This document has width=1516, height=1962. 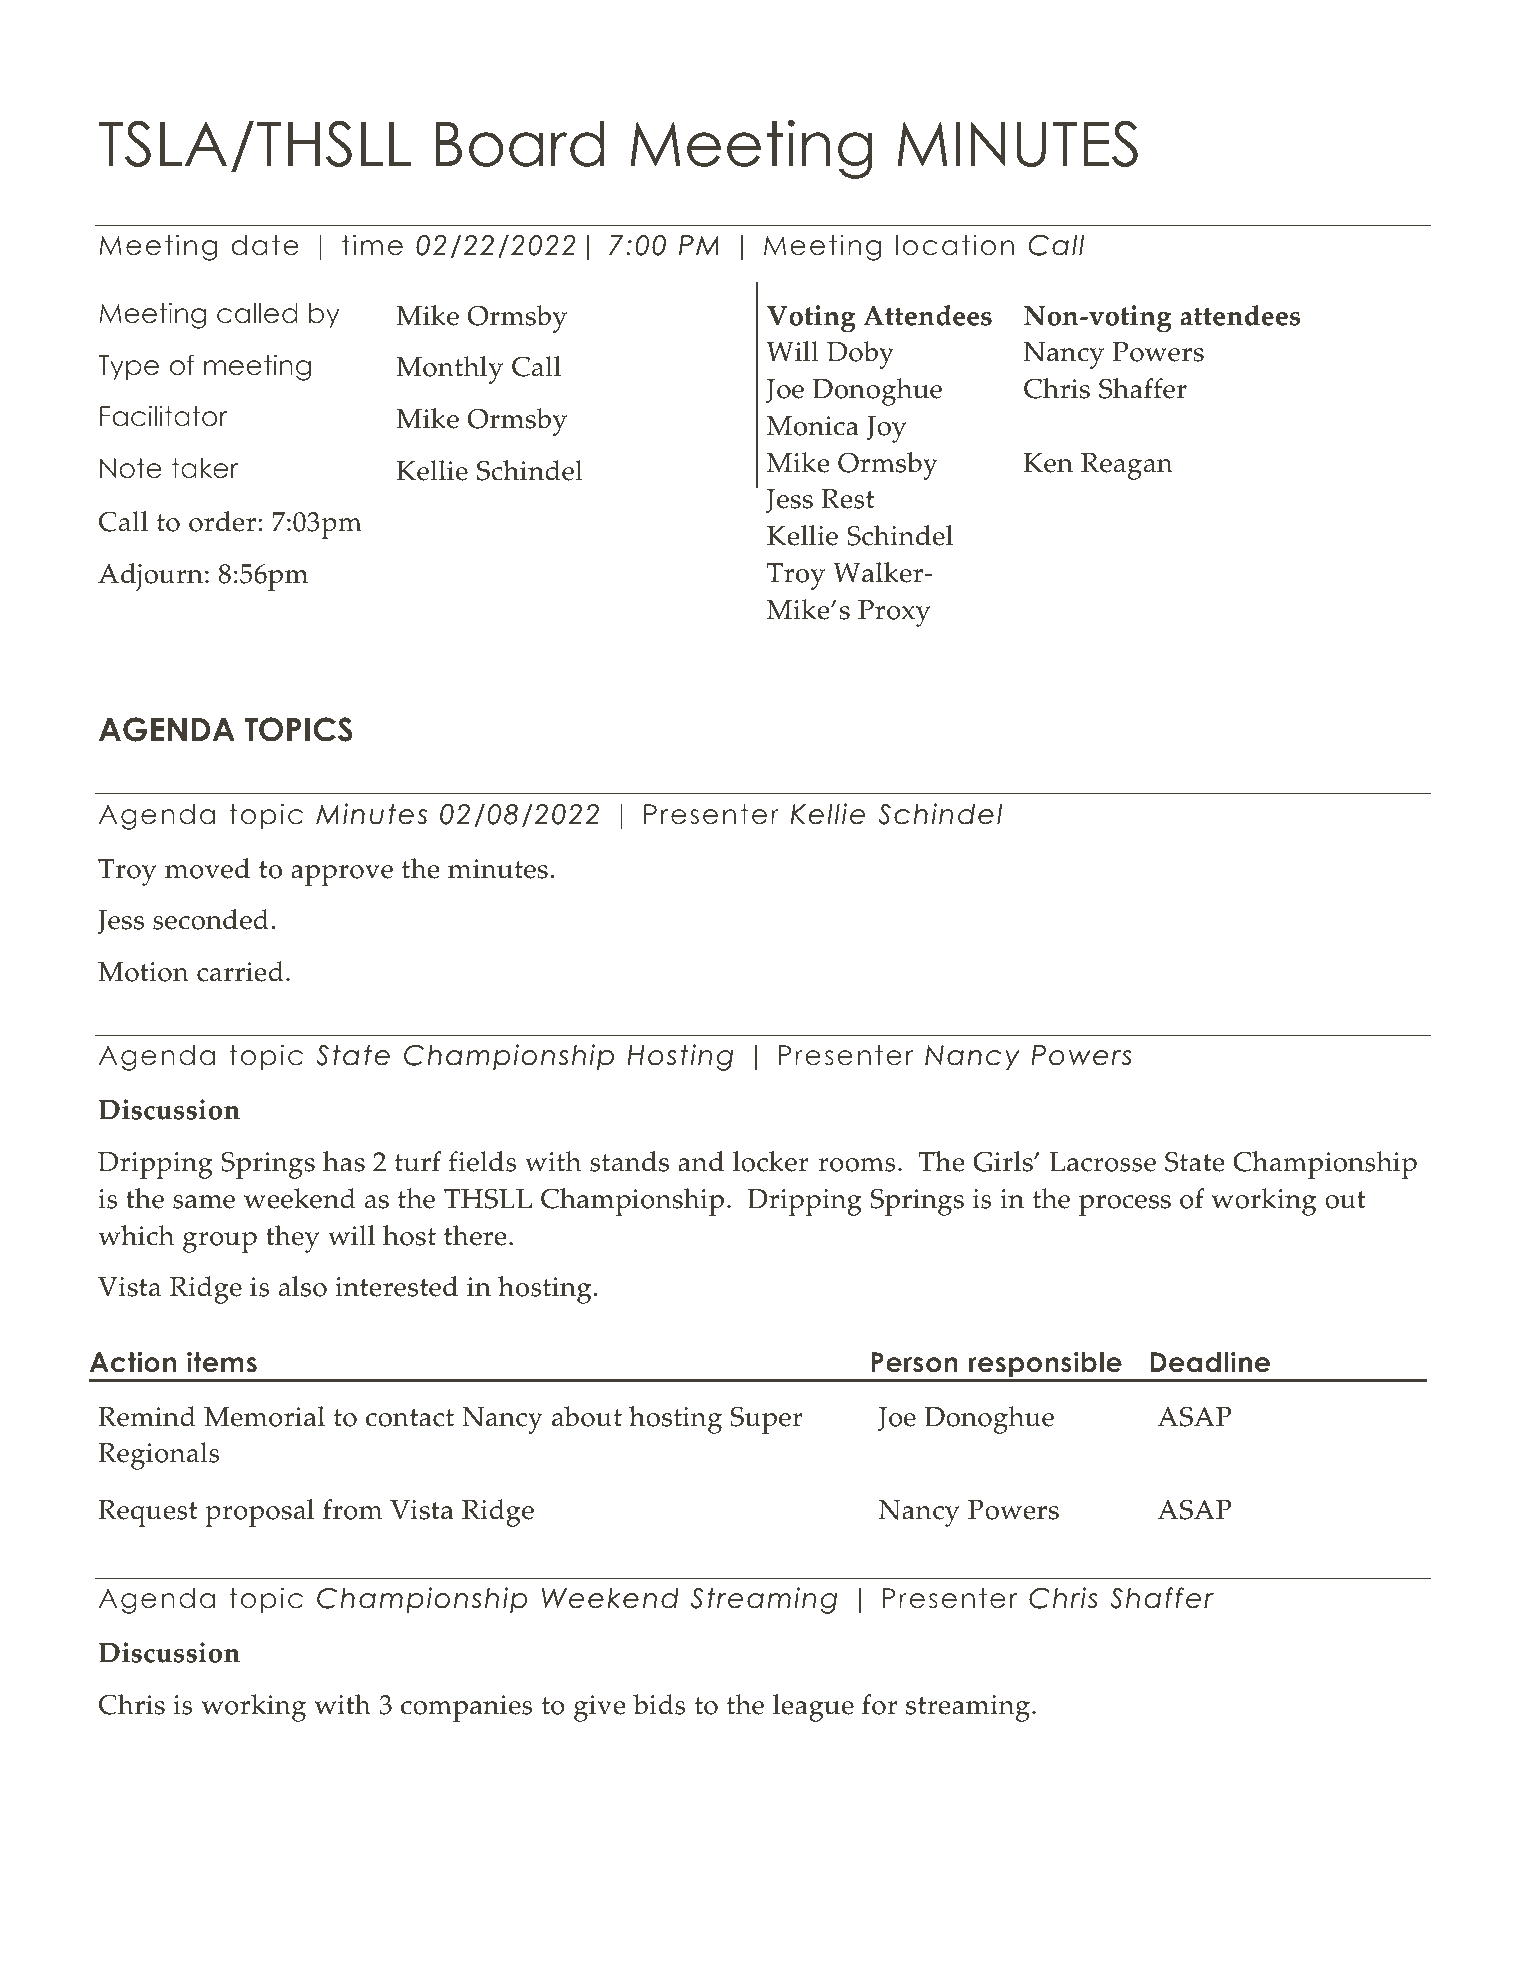 I want to click on Reagan, so click(x=1127, y=466).
